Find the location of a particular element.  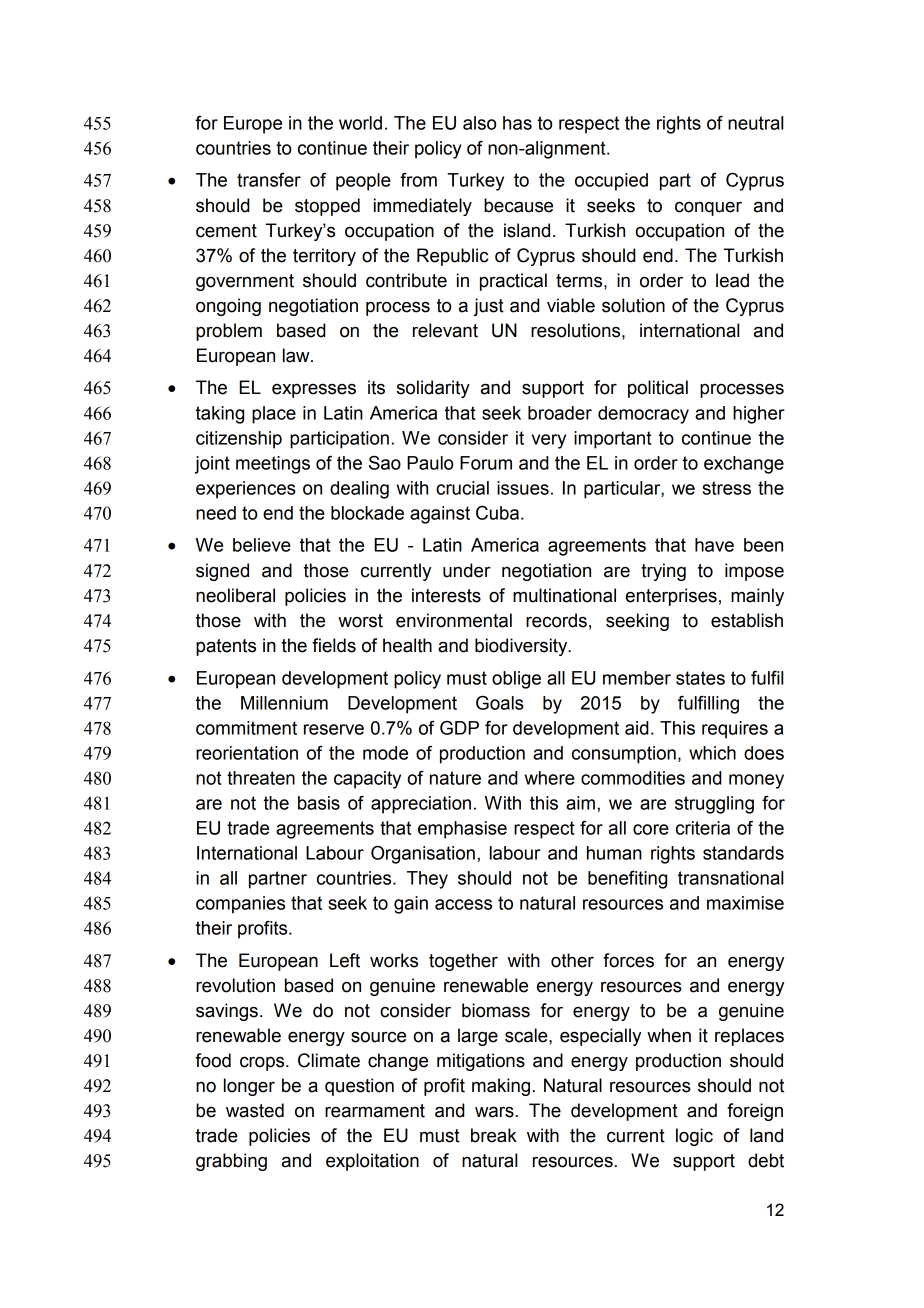

states is located at coordinates (700, 678).
